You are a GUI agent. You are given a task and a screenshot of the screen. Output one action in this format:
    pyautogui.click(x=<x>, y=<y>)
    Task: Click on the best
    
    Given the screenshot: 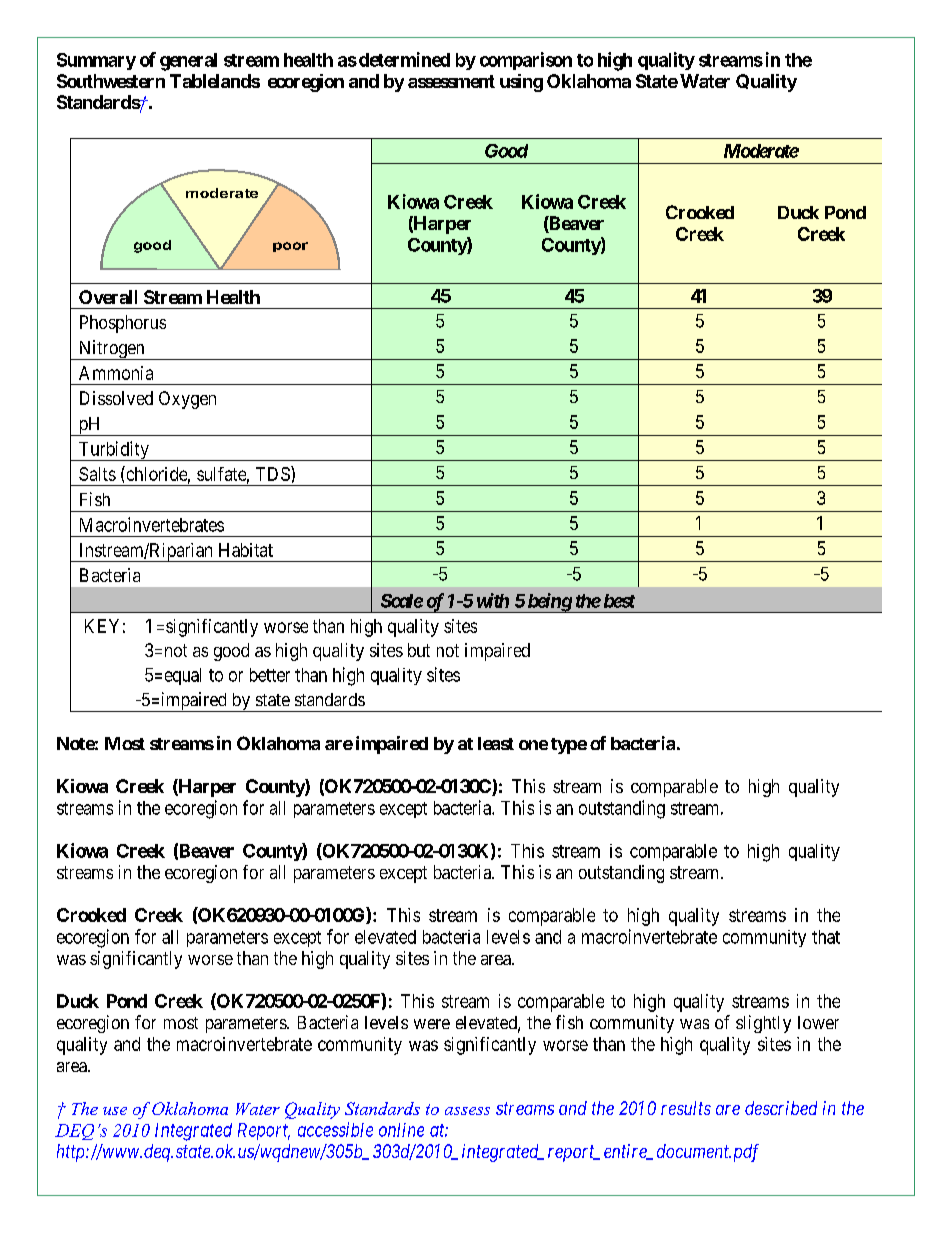 What is the action you would take?
    pyautogui.click(x=619, y=601)
